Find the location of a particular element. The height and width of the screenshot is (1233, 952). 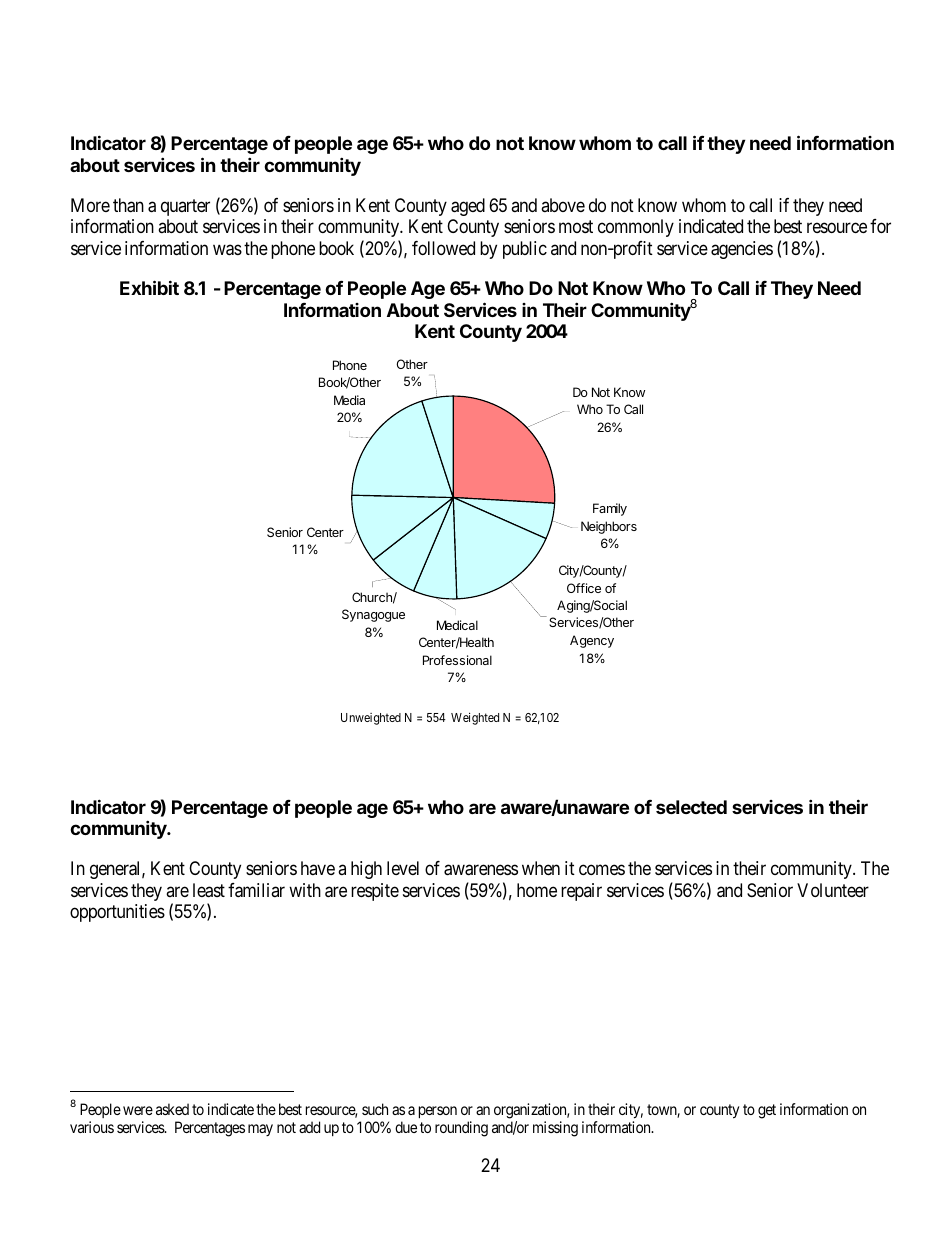

Family is located at coordinates (610, 509).
